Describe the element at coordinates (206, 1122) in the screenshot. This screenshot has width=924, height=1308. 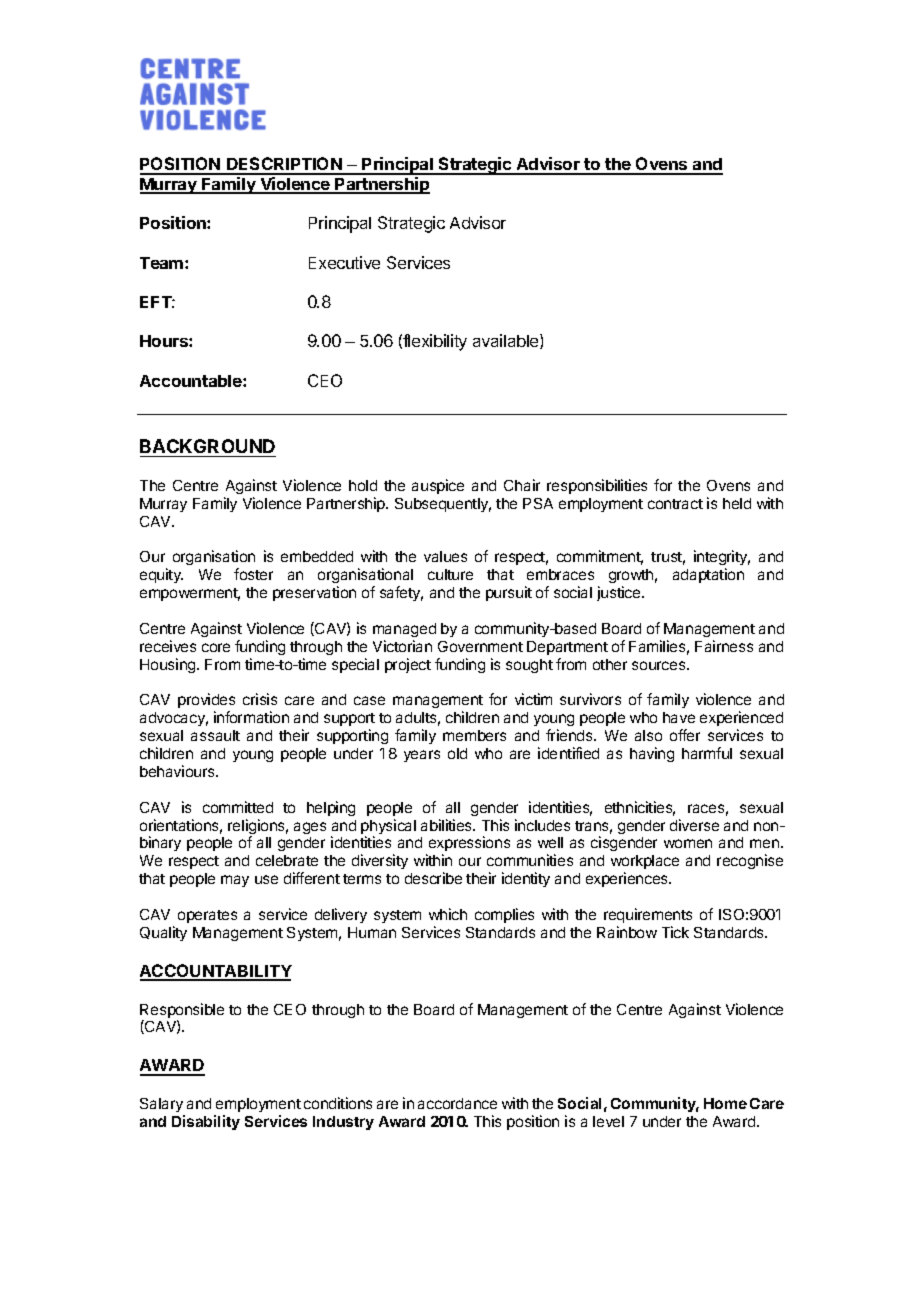
I see `Disability` at that location.
